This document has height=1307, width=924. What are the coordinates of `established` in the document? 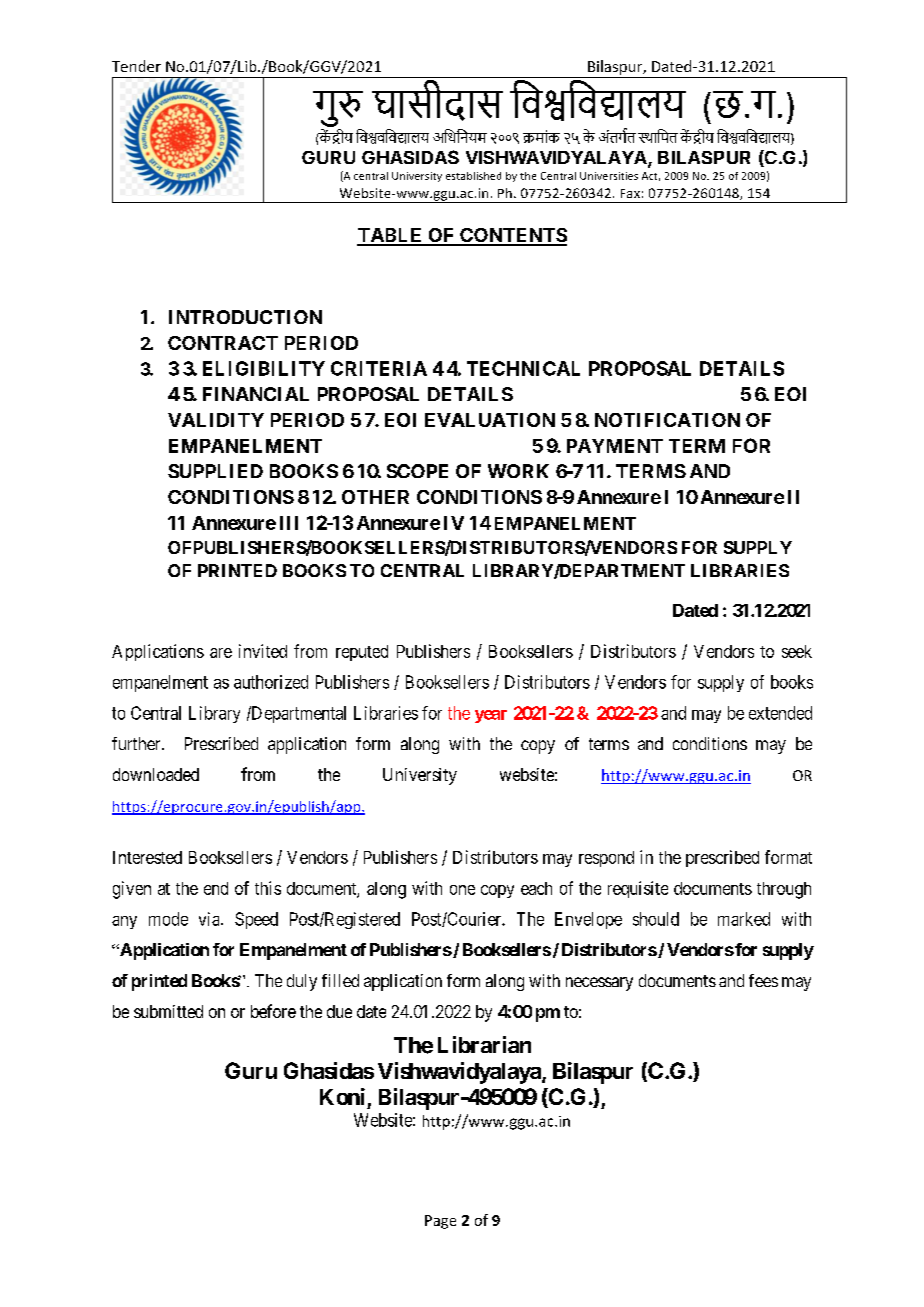 It's located at (473, 176).
